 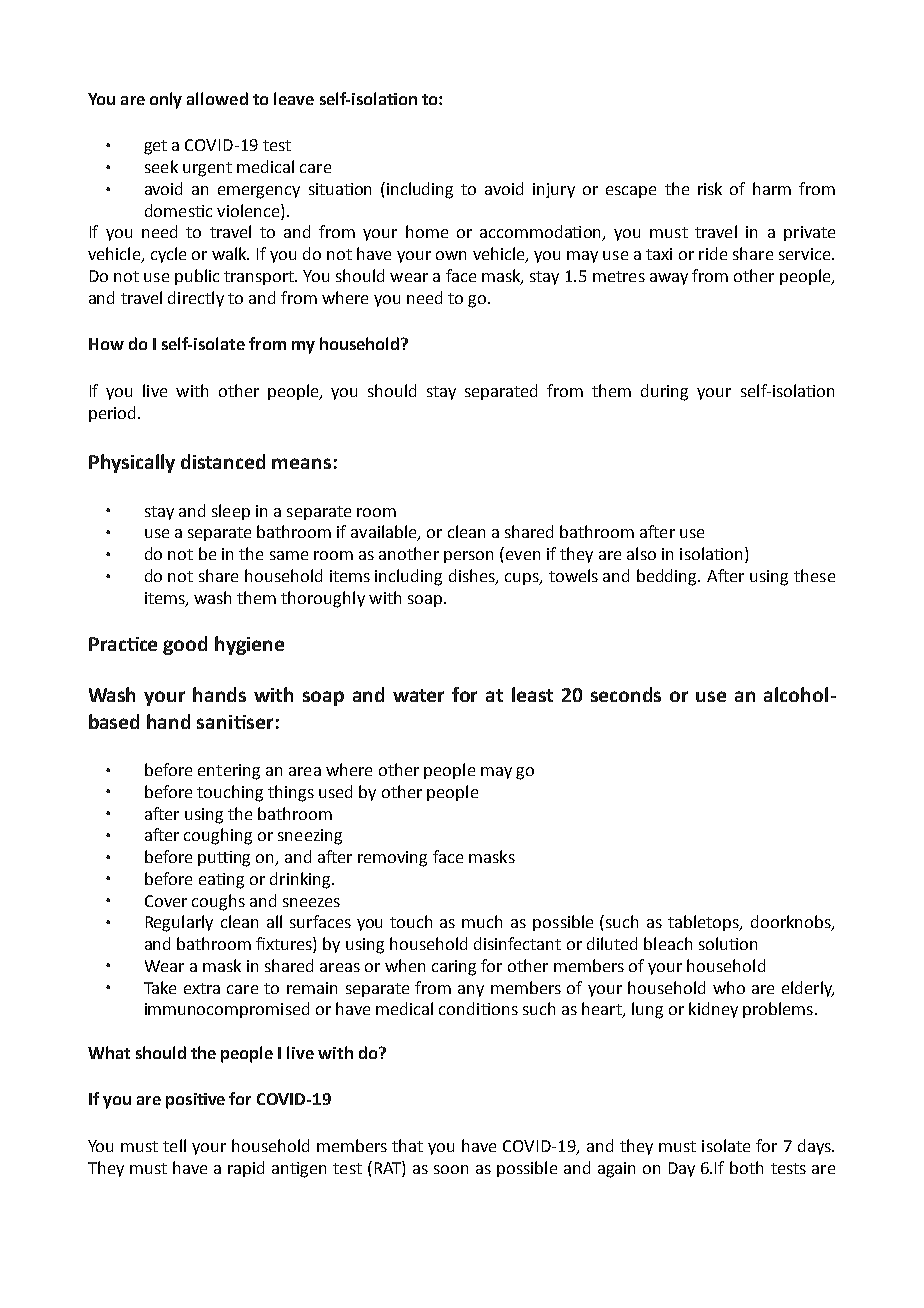 What do you see at coordinates (705, 923) in the image?
I see `tabletops` at bounding box center [705, 923].
